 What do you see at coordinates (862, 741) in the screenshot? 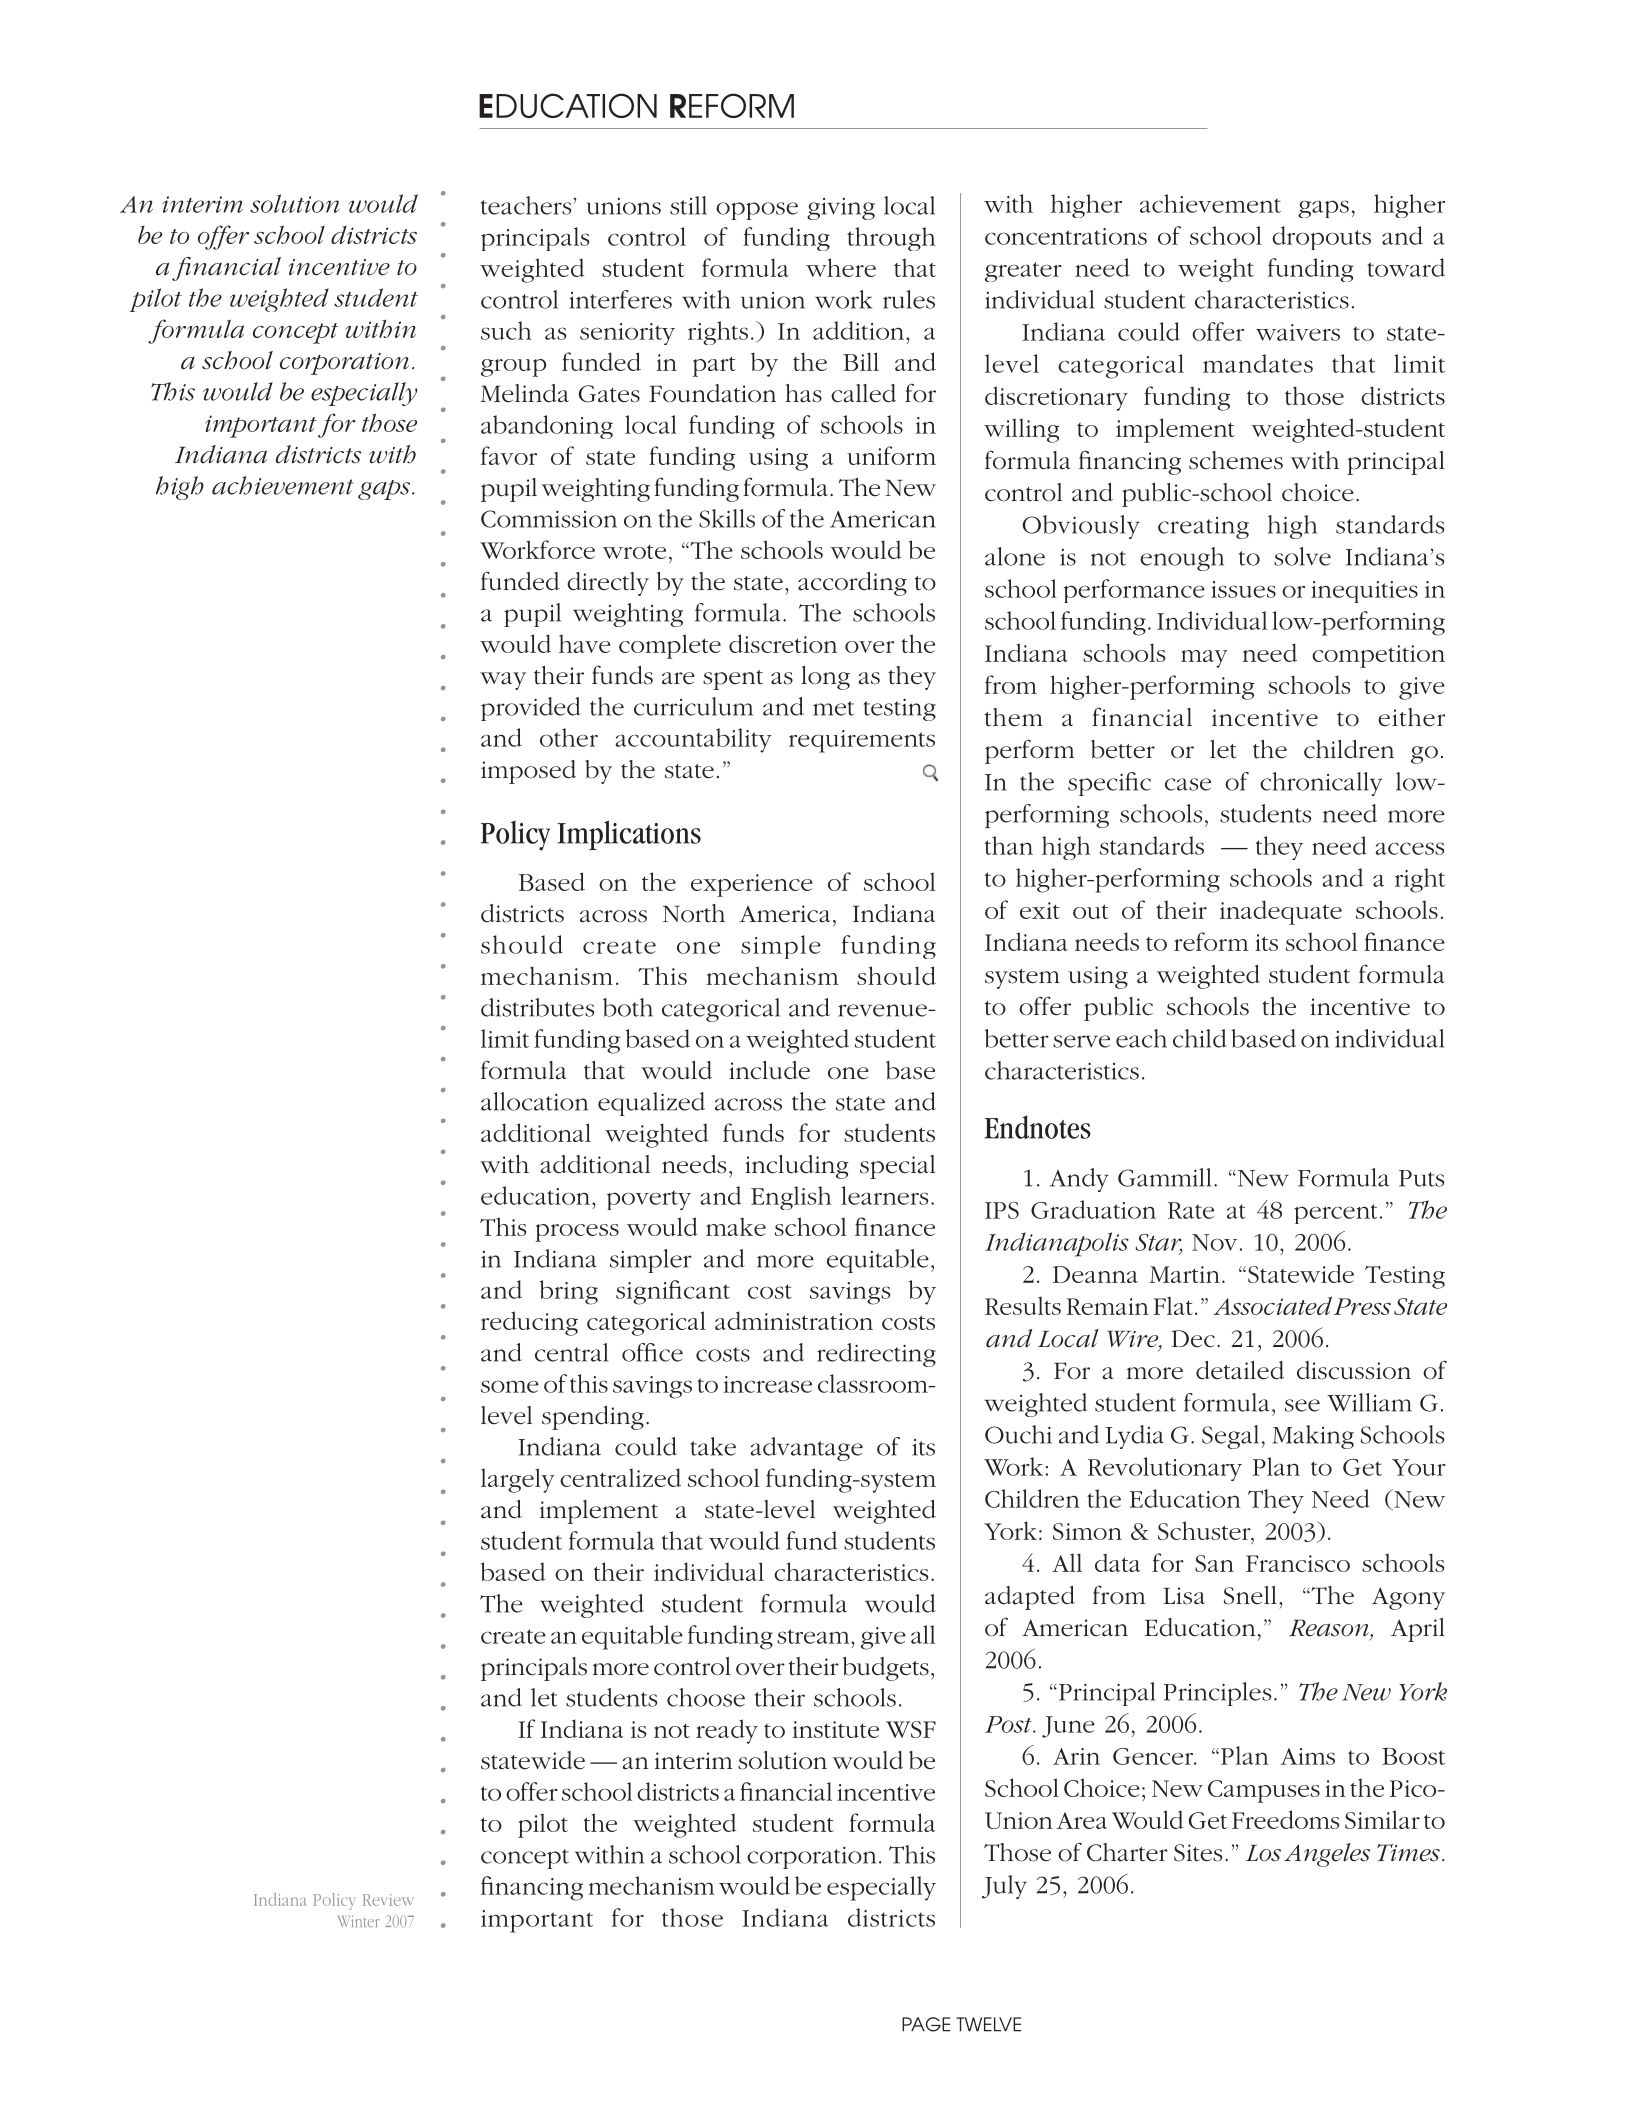
I see `requirements` at bounding box center [862, 741].
